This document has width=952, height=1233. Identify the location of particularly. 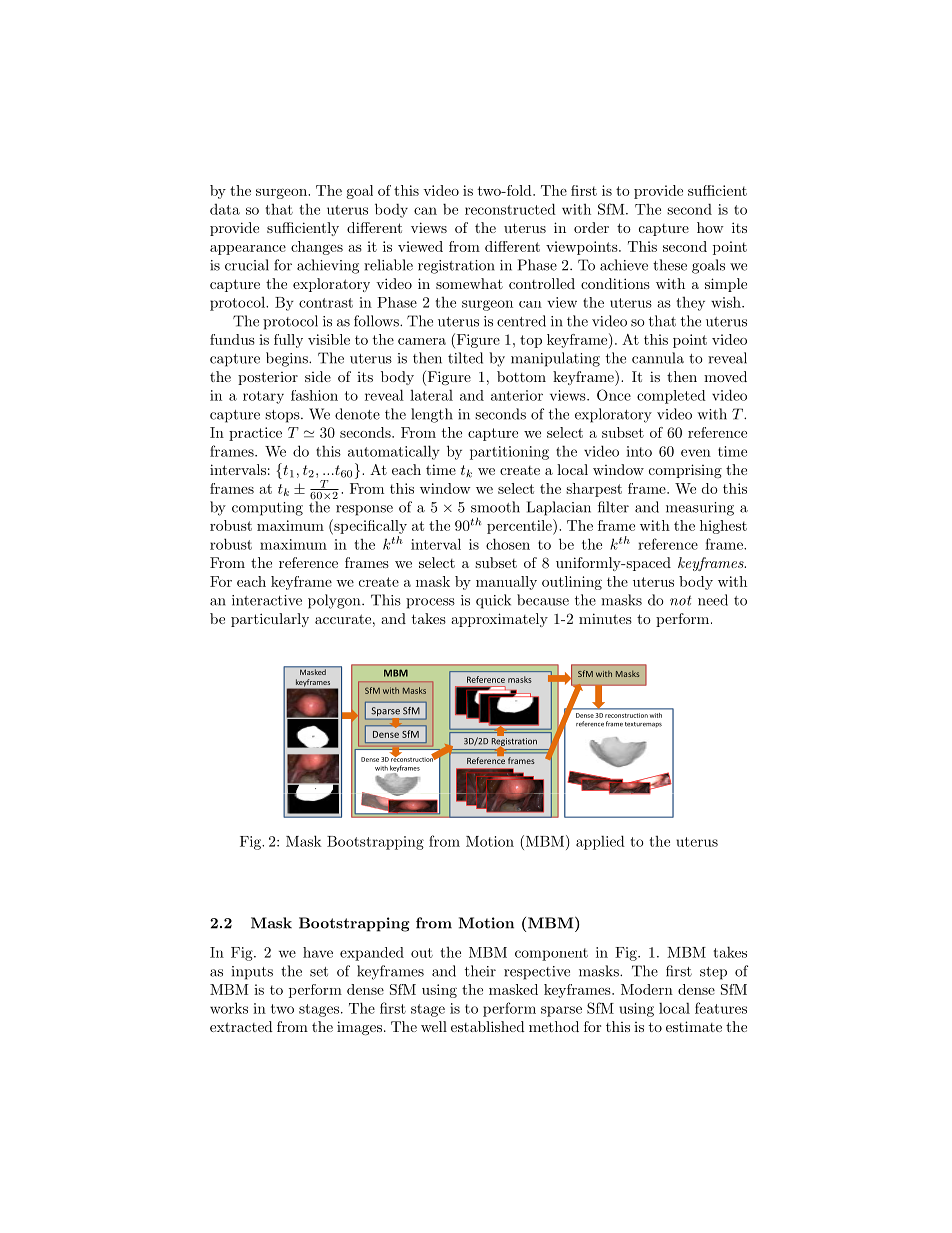
(270, 620).
